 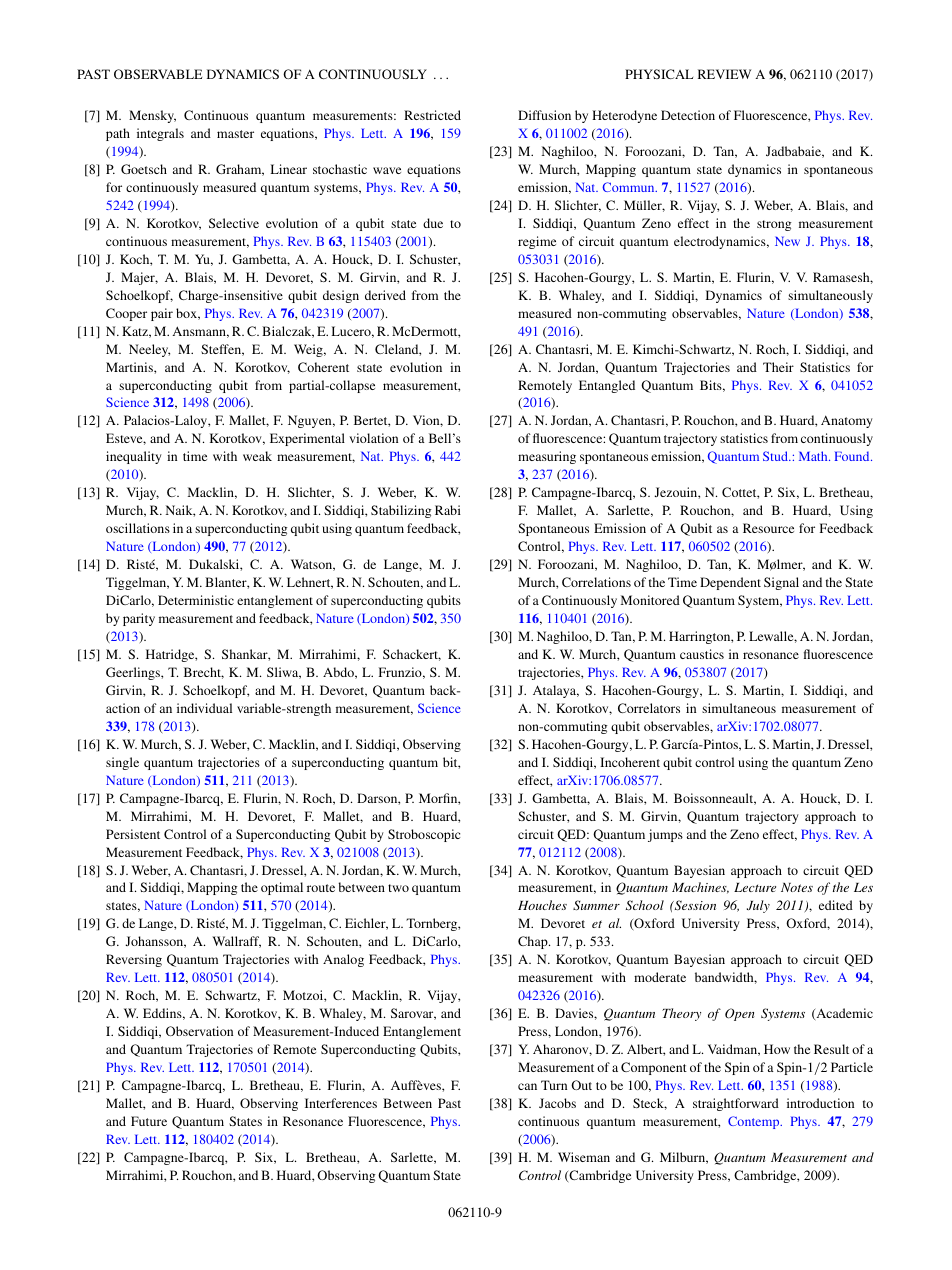 What do you see at coordinates (398, 888) in the screenshot?
I see `two` at bounding box center [398, 888].
